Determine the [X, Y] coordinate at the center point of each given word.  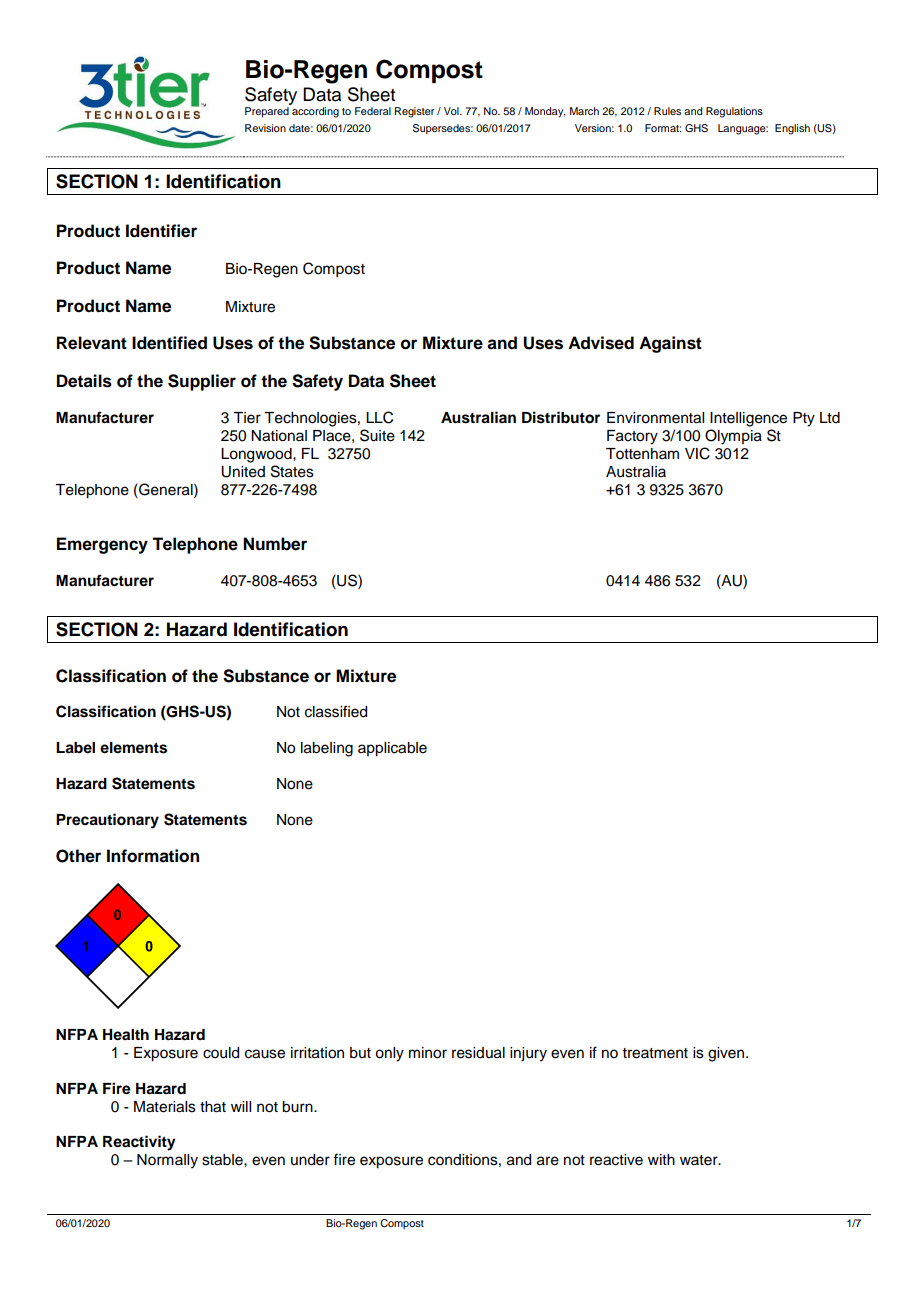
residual [478, 1053]
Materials [165, 1107]
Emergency [102, 545]
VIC [697, 453]
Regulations [734, 112]
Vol [452, 111]
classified [336, 711]
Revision [265, 128]
